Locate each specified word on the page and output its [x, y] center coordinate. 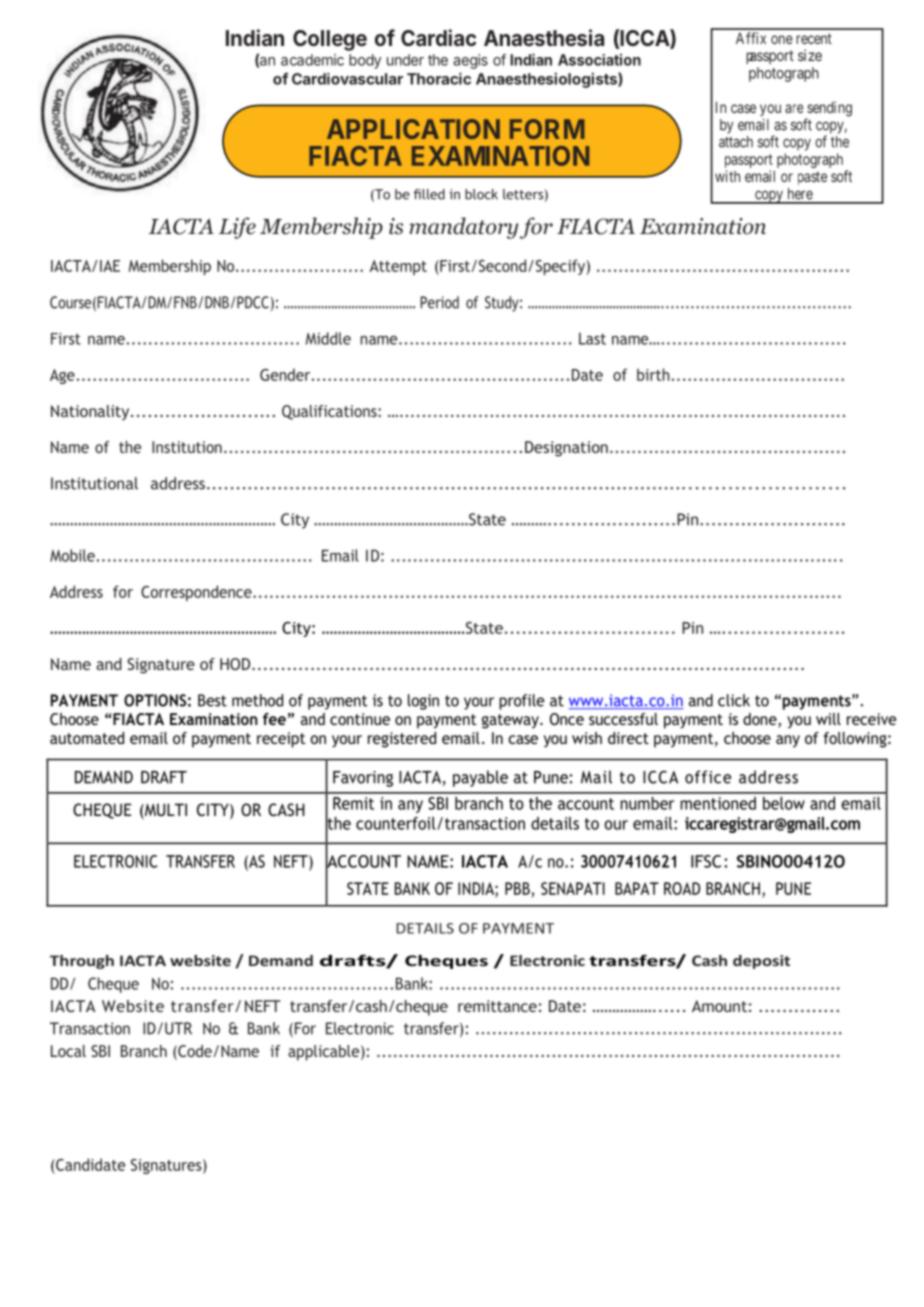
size [810, 55]
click [734, 700]
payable [480, 778]
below [784, 803]
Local [68, 1051]
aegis [470, 61]
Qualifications [330, 412]
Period [439, 302]
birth [653, 374]
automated [87, 738]
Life [237, 228]
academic [312, 60]
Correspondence [197, 593]
